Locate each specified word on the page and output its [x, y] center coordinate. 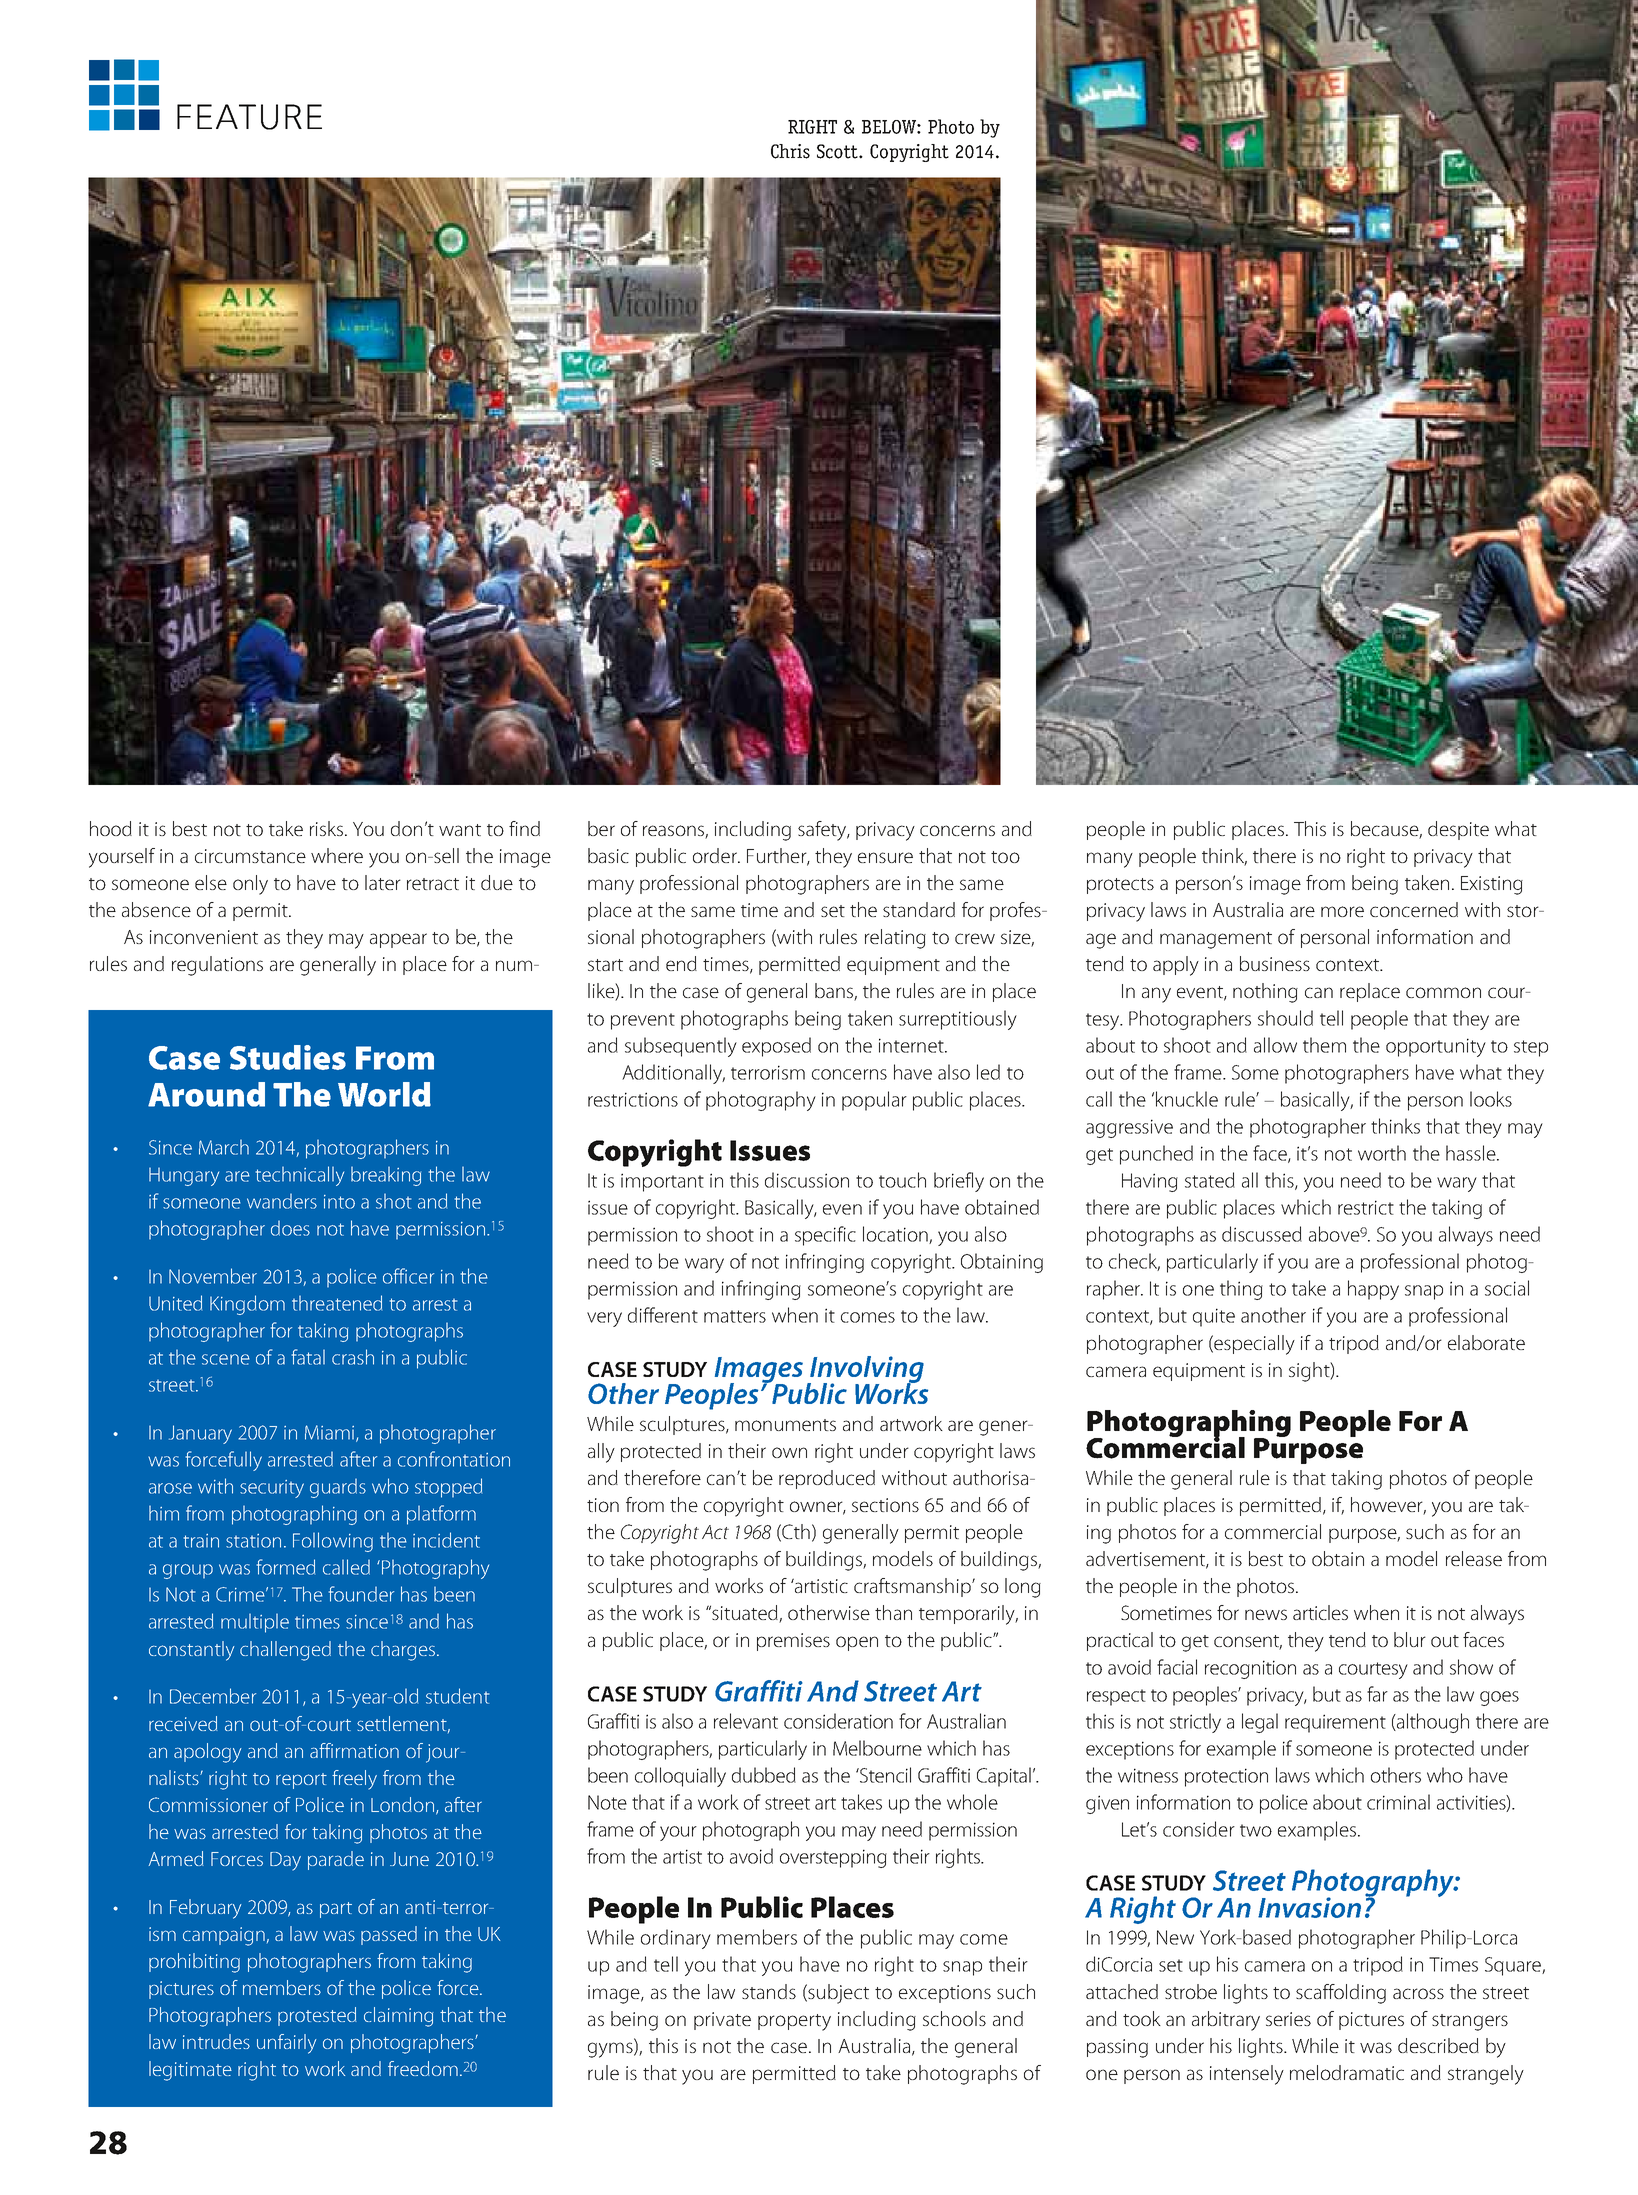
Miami [329, 1432]
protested [317, 2016]
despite [1458, 830]
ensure [885, 857]
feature [249, 117]
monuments [785, 1425]
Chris [790, 151]
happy [1373, 1290]
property [794, 2022]
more [1342, 911]
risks [326, 828]
